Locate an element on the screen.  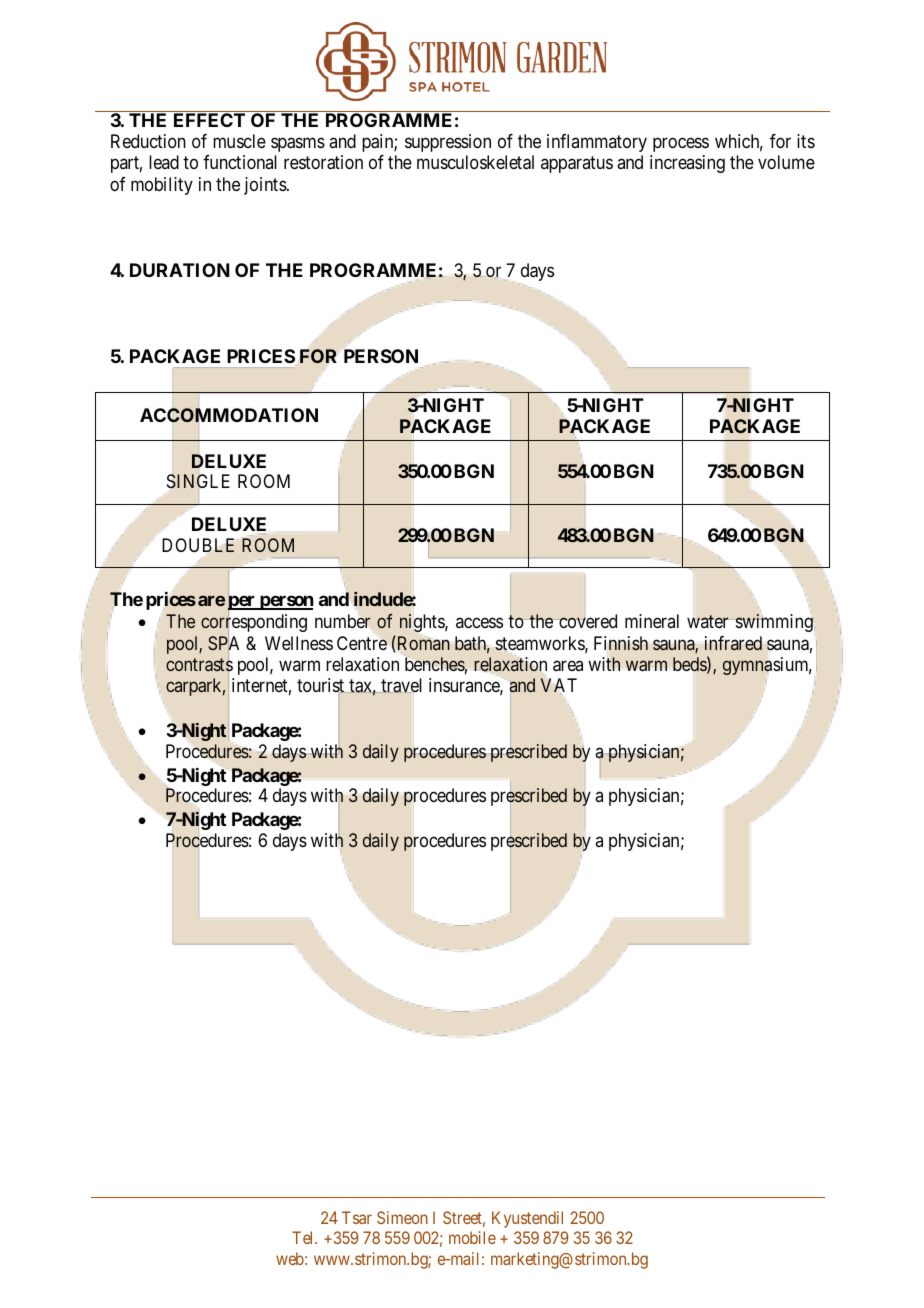
water is located at coordinates (709, 622).
